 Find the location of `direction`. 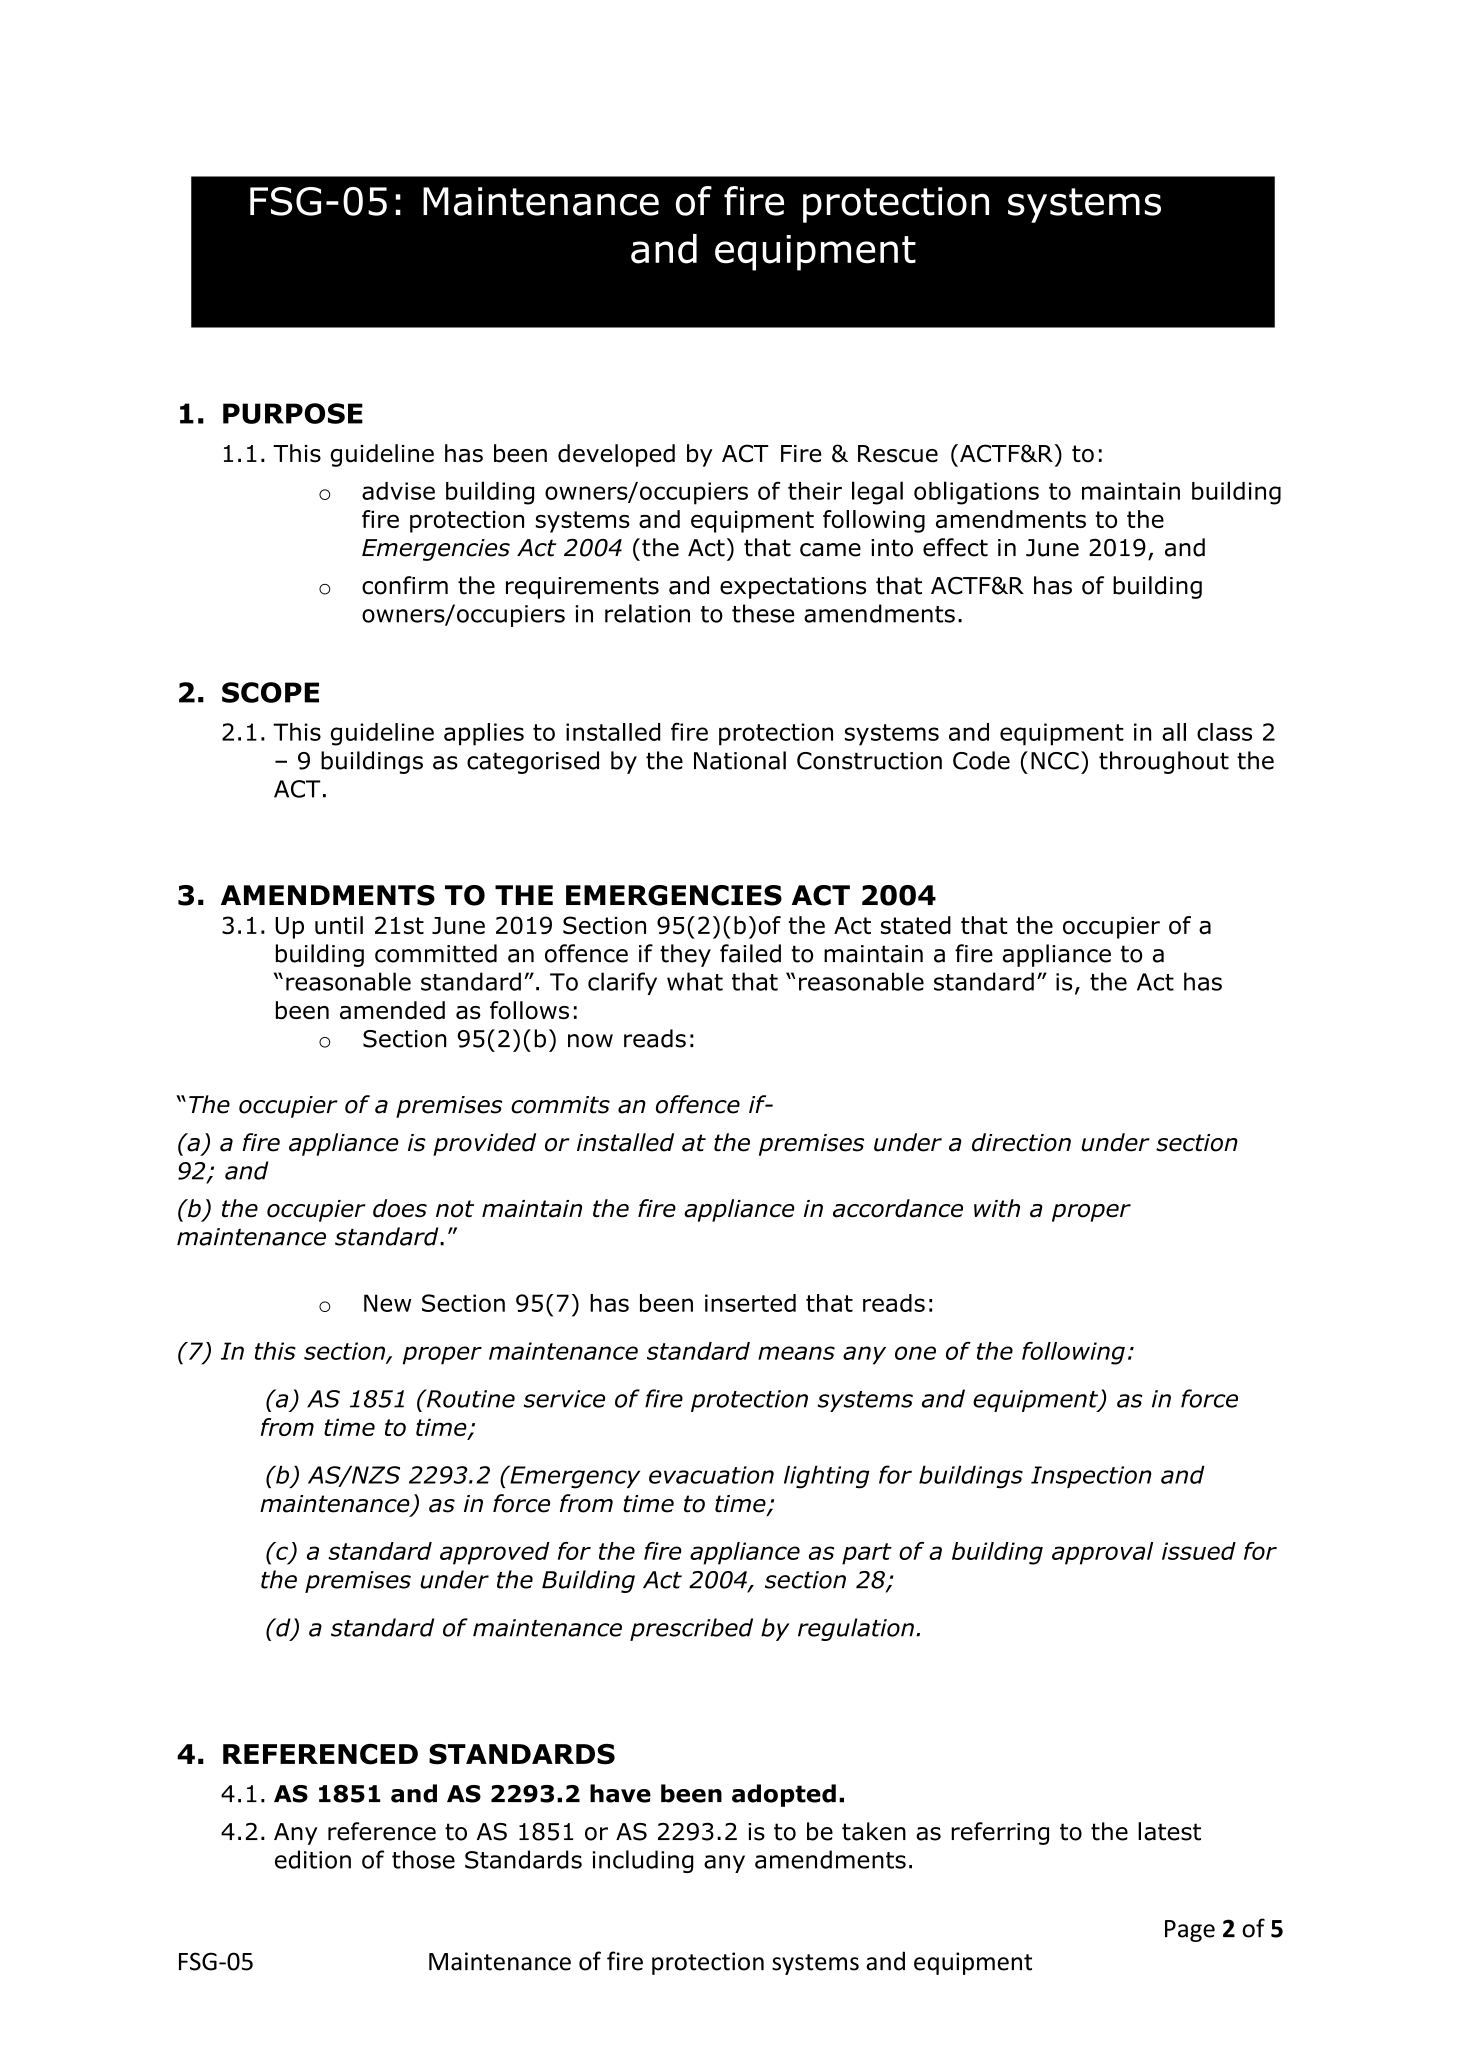

direction is located at coordinates (1021, 1142).
